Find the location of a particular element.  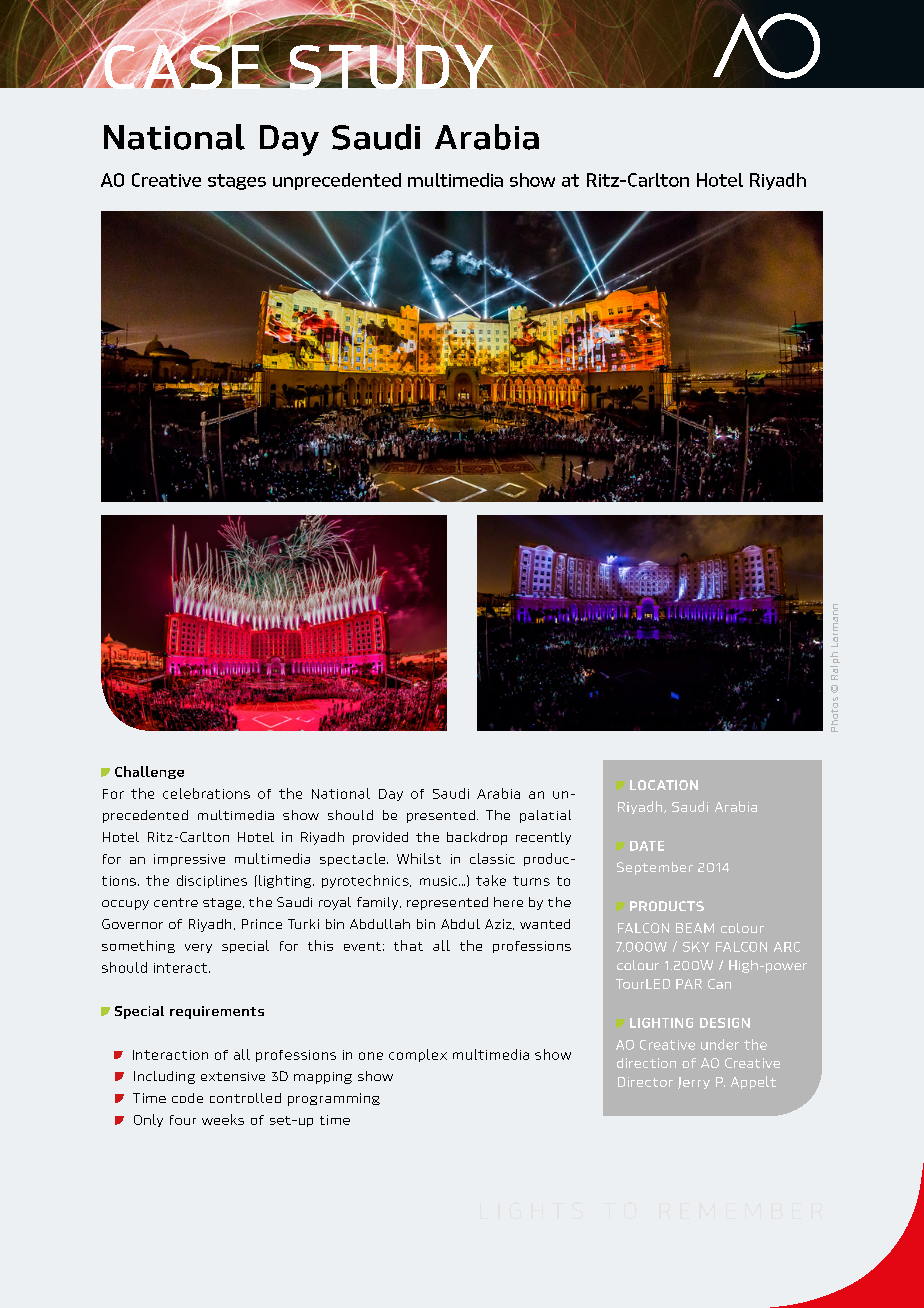

September is located at coordinates (655, 868).
